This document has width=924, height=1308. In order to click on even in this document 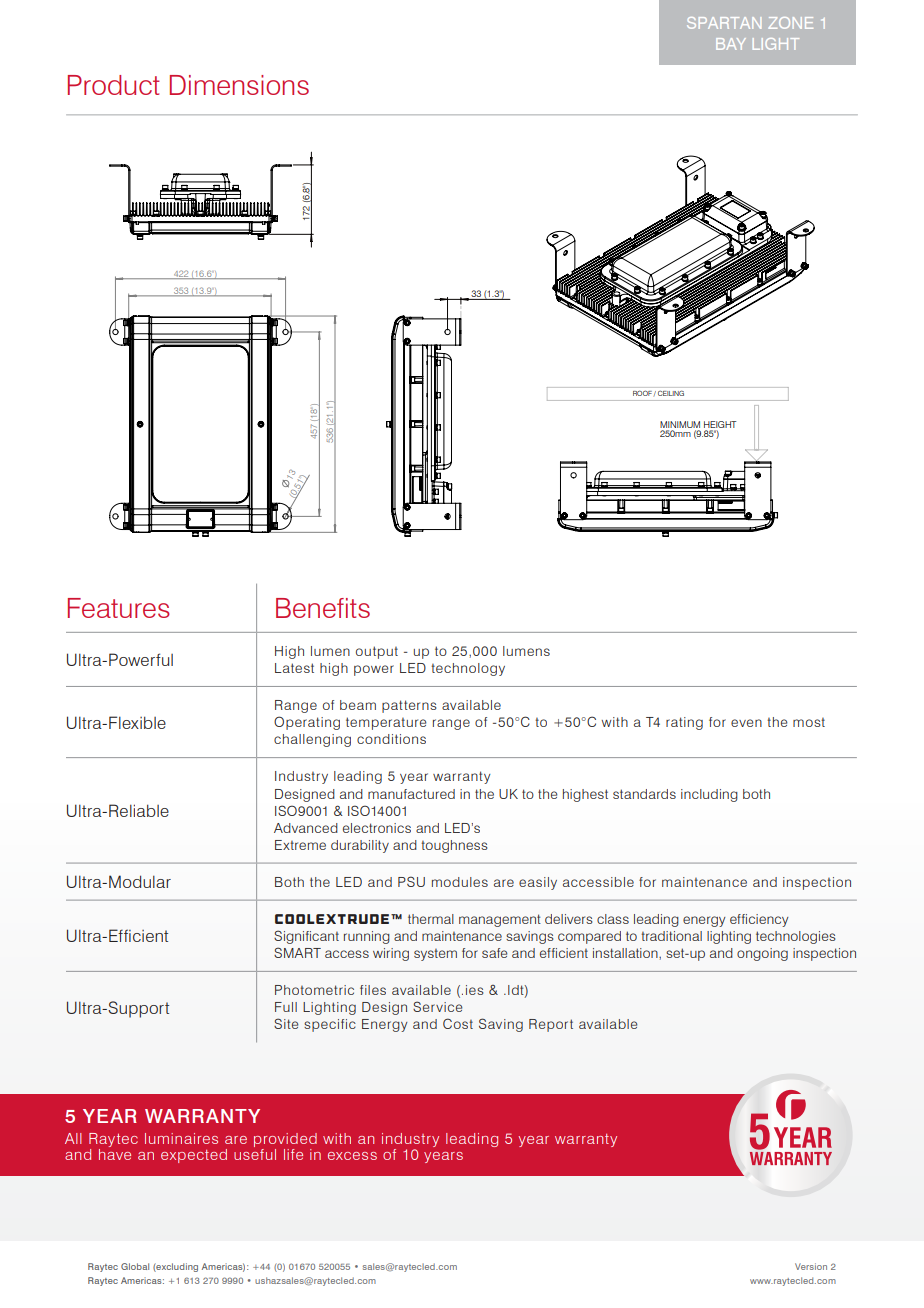, I will do `click(746, 723)`.
